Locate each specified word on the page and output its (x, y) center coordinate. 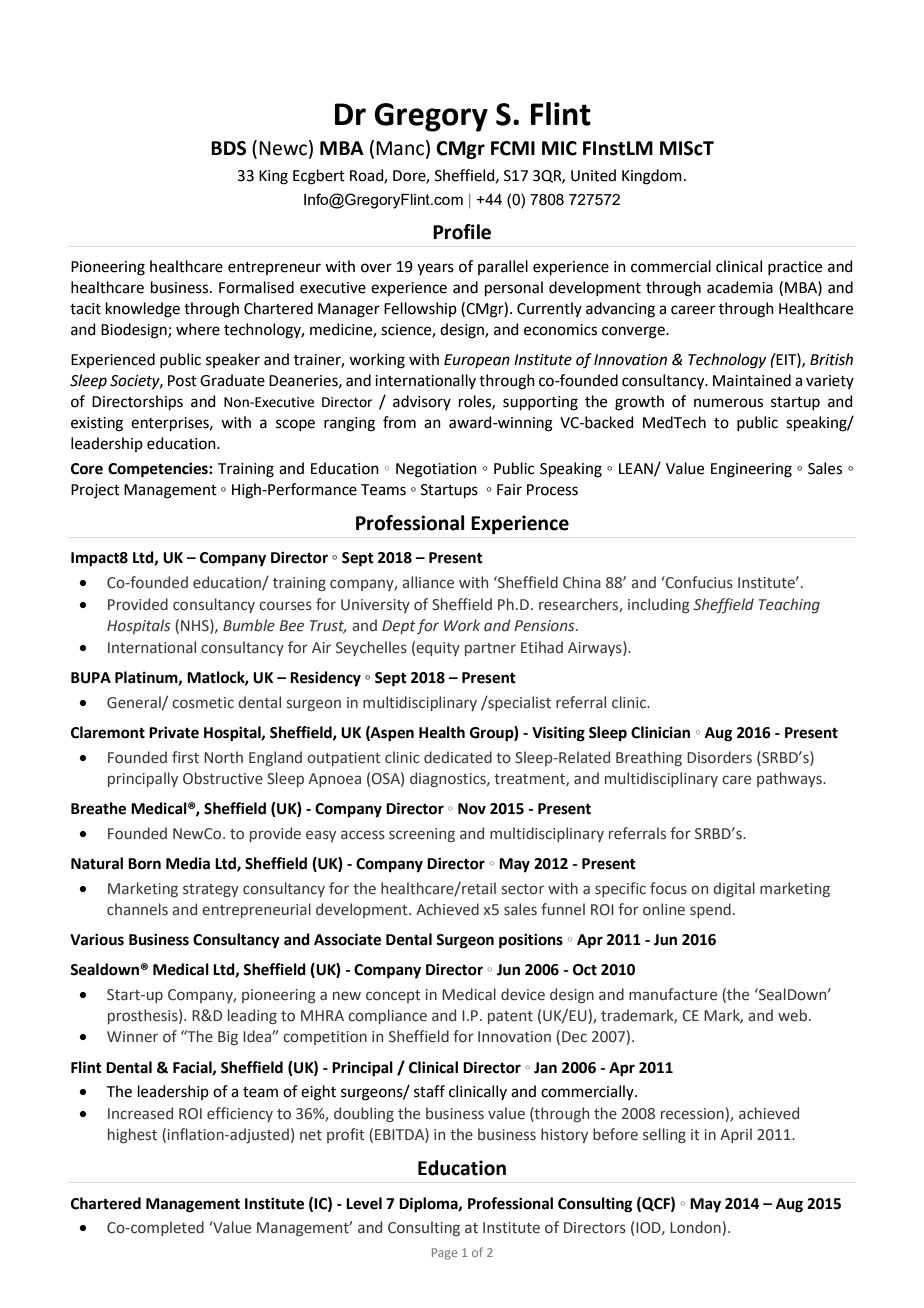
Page (444, 1254)
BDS (228, 148)
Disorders (719, 757)
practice (795, 268)
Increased (140, 1113)
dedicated (458, 757)
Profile (462, 232)
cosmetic (203, 703)
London (696, 1228)
